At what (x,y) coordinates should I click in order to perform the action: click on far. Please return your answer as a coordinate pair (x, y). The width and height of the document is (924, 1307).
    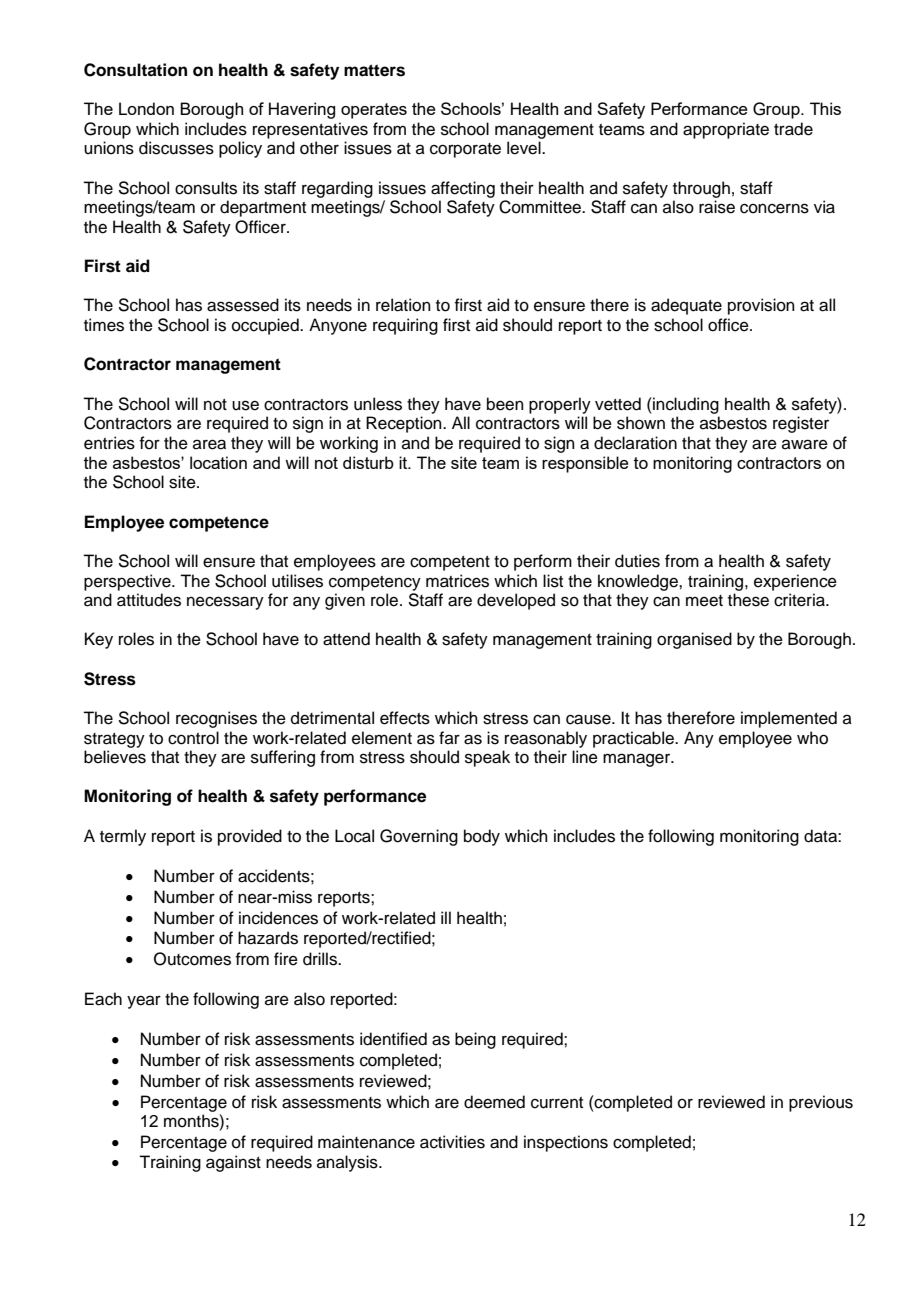
    Looking at the image, I should click on (449, 737).
